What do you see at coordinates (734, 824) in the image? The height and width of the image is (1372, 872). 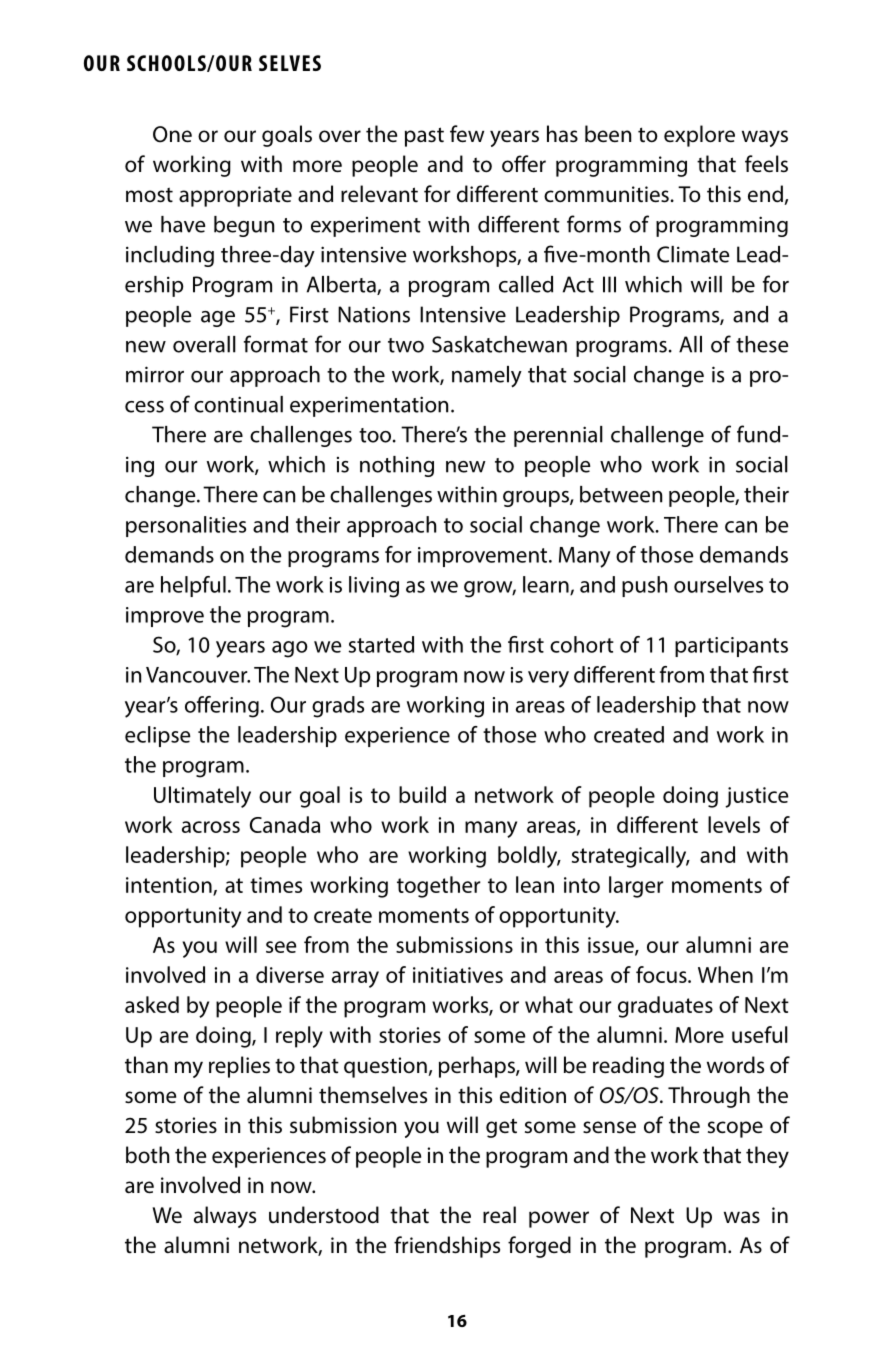 I see `levels` at bounding box center [734, 824].
